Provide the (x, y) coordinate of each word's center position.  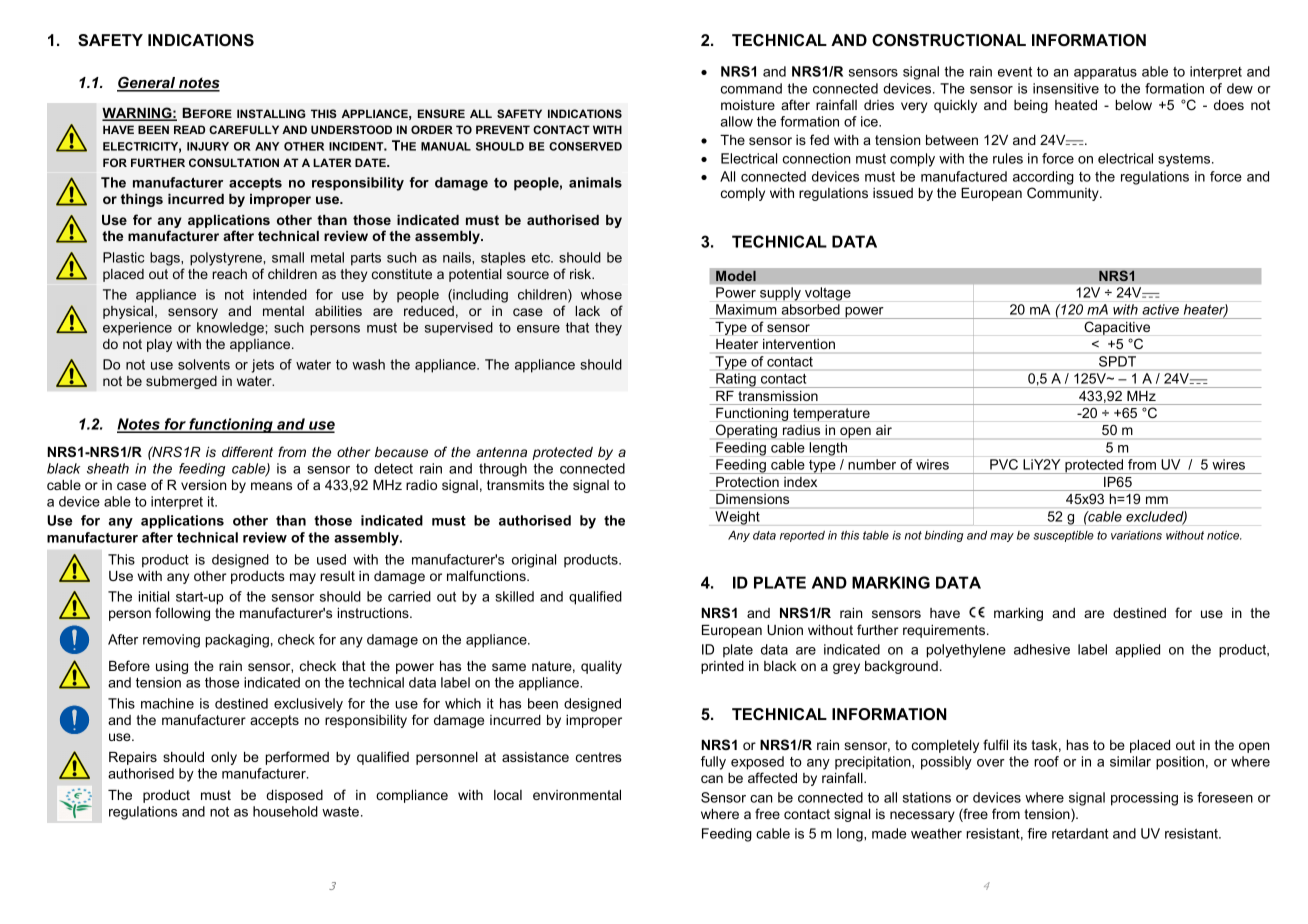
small (288, 257)
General (147, 83)
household (285, 811)
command (751, 88)
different (247, 451)
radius (801, 430)
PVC (1004, 464)
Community (1064, 194)
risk (582, 274)
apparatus (1105, 73)
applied (1137, 651)
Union (785, 630)
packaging (237, 641)
